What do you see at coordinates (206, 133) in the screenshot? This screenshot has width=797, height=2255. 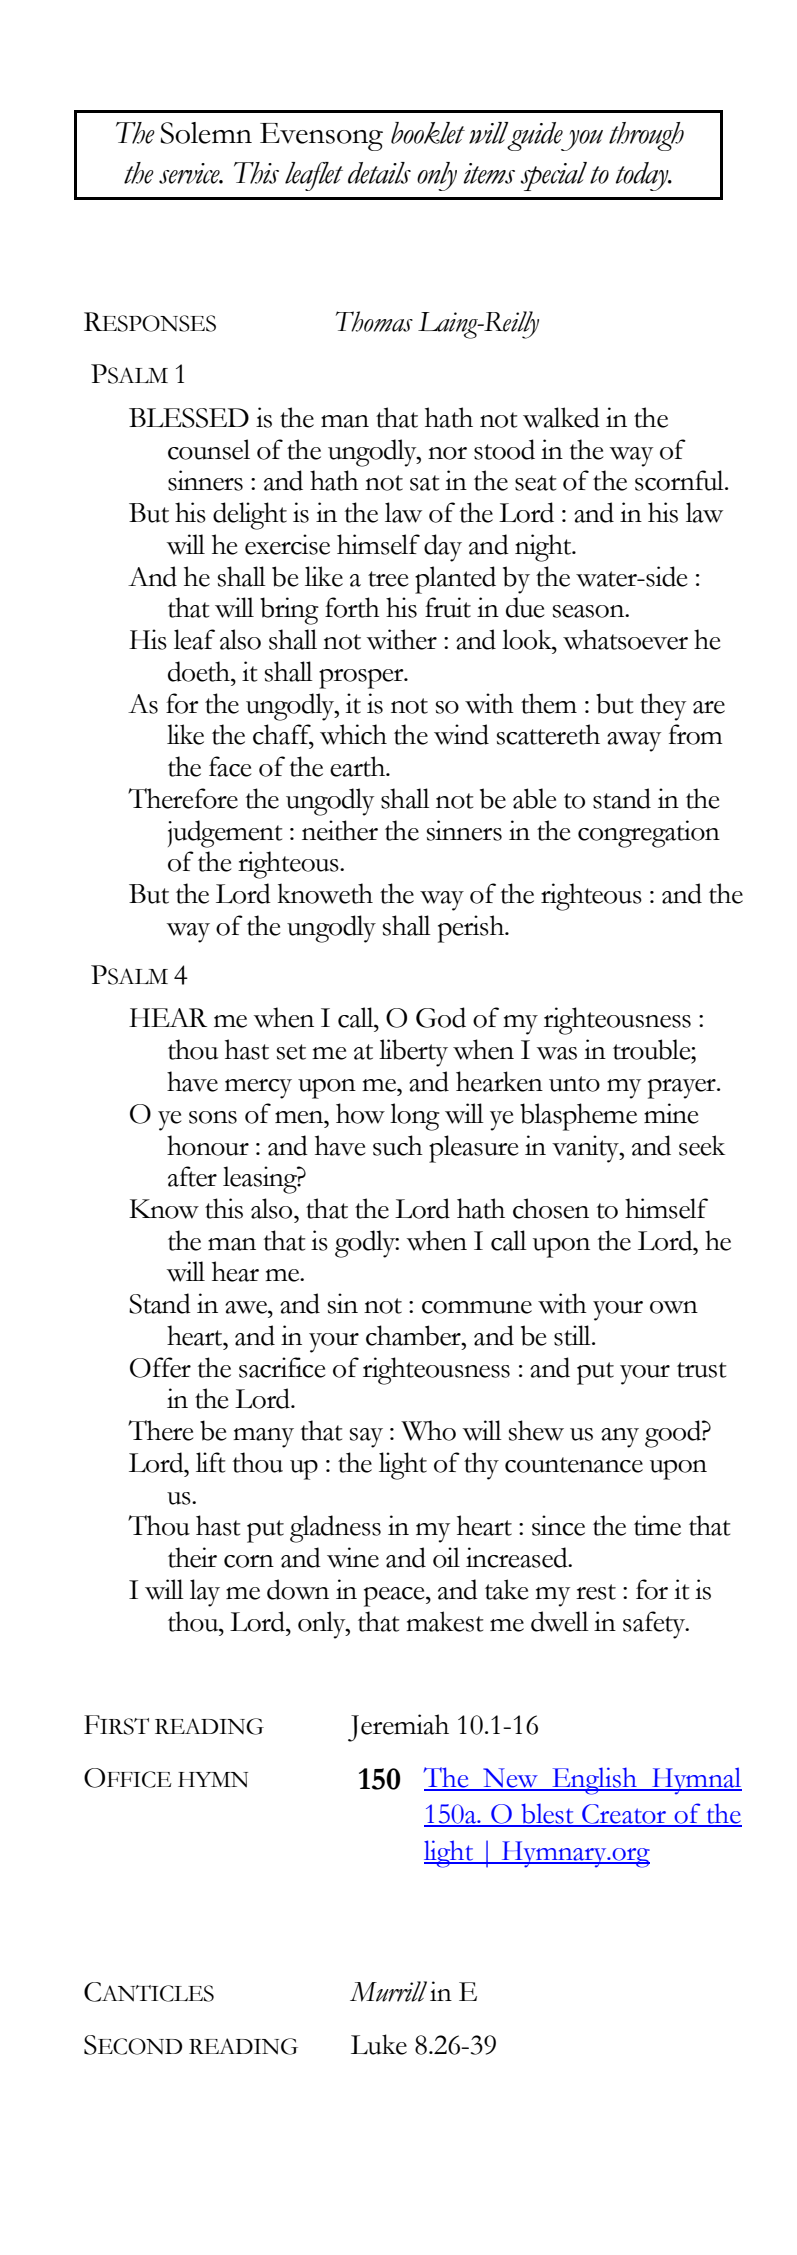 I see `Solemn` at bounding box center [206, 133].
